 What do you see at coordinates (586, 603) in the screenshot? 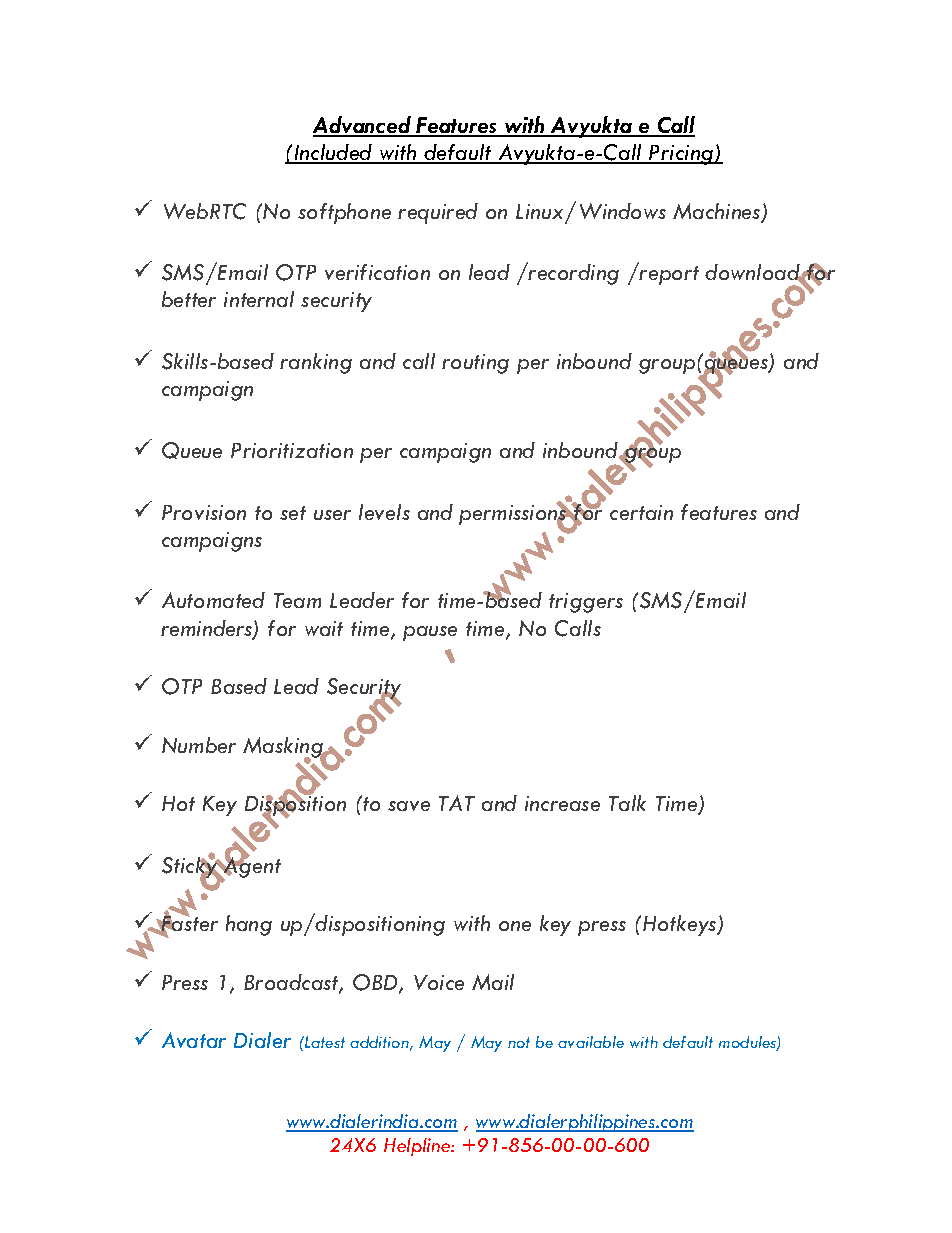
I see `triggers` at bounding box center [586, 603].
